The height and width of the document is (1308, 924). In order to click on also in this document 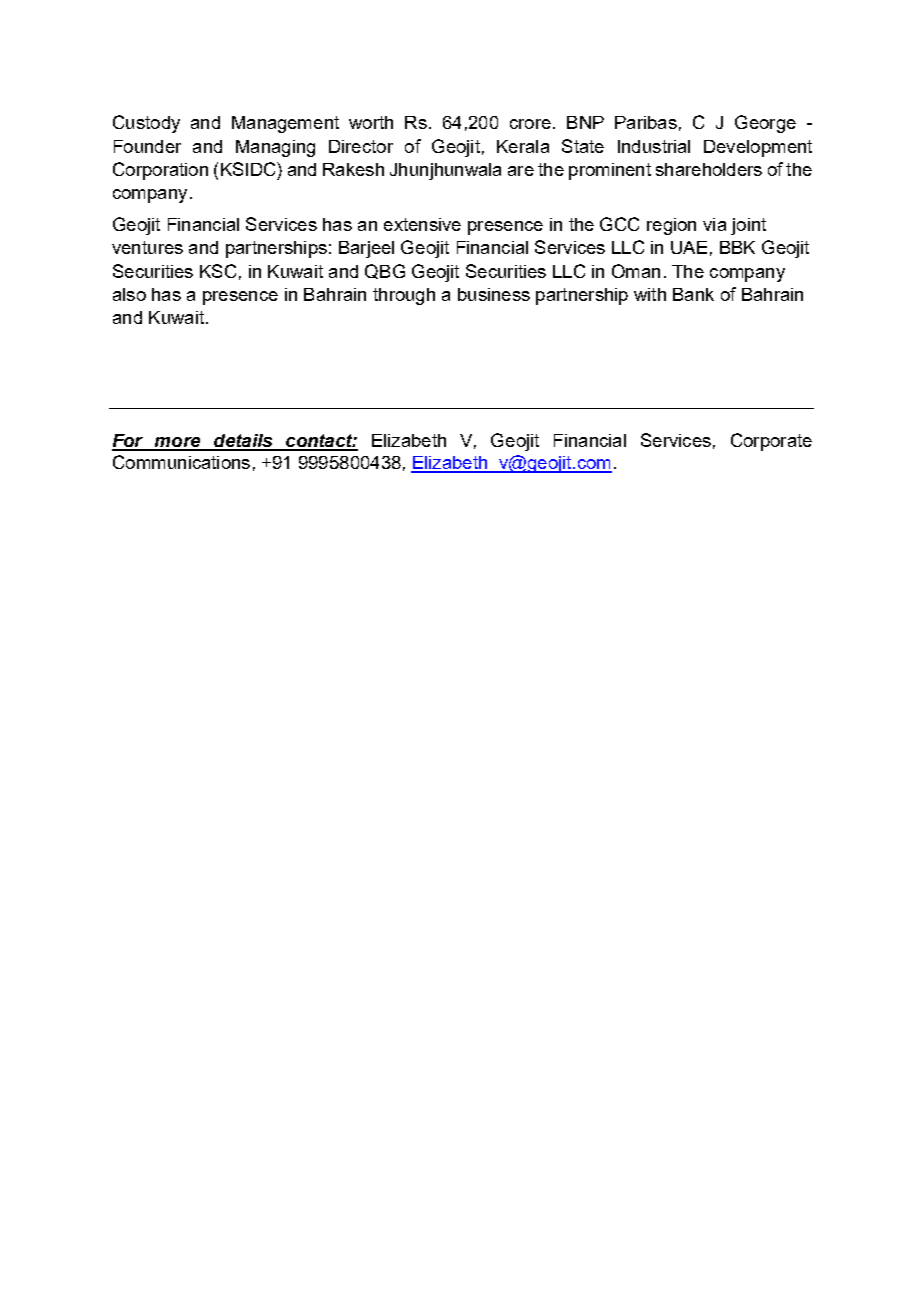, I will do `click(129, 294)`.
